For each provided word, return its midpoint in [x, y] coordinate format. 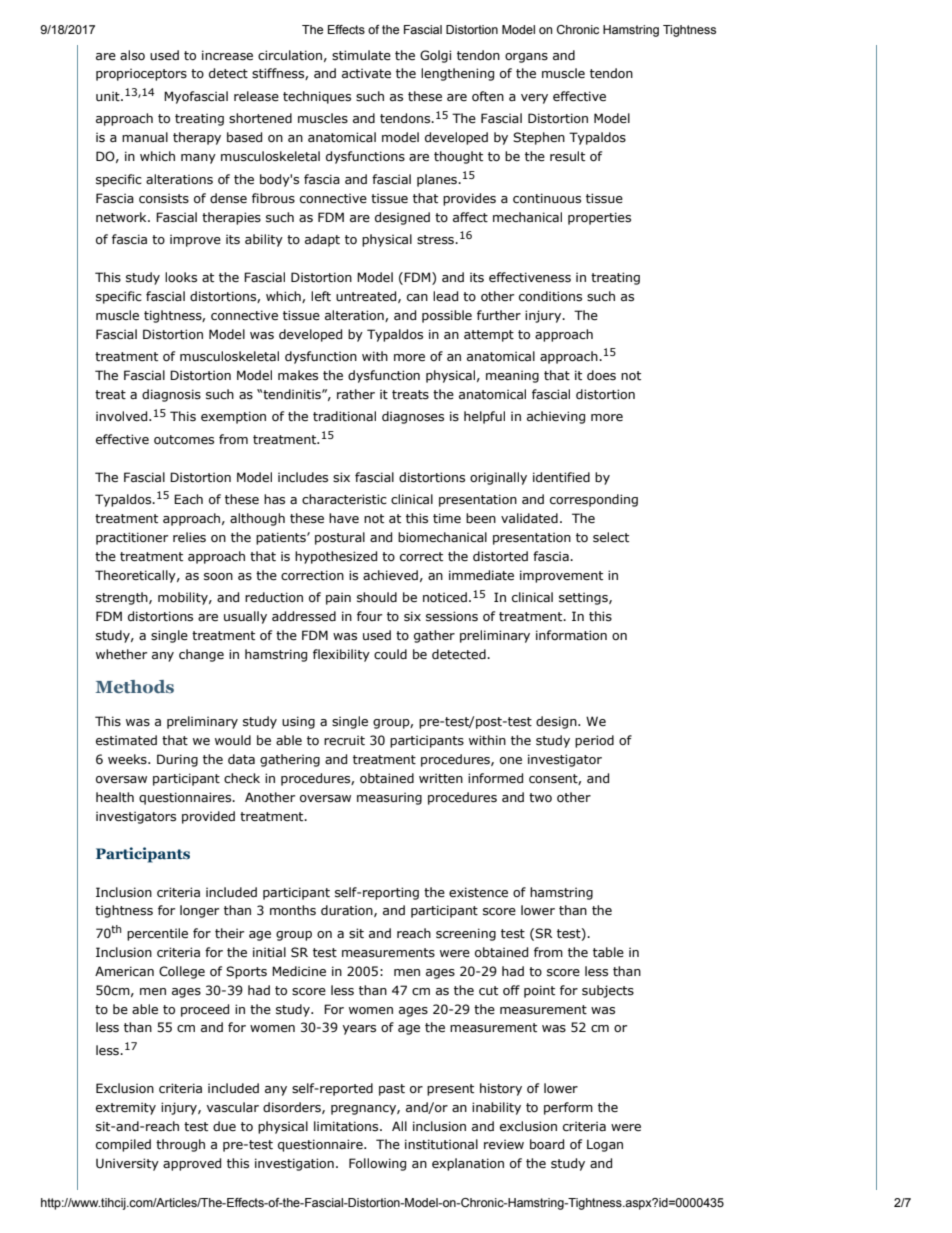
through [180, 1145]
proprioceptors [141, 74]
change [201, 655]
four [369, 616]
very [534, 99]
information [571, 635]
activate [366, 73]
